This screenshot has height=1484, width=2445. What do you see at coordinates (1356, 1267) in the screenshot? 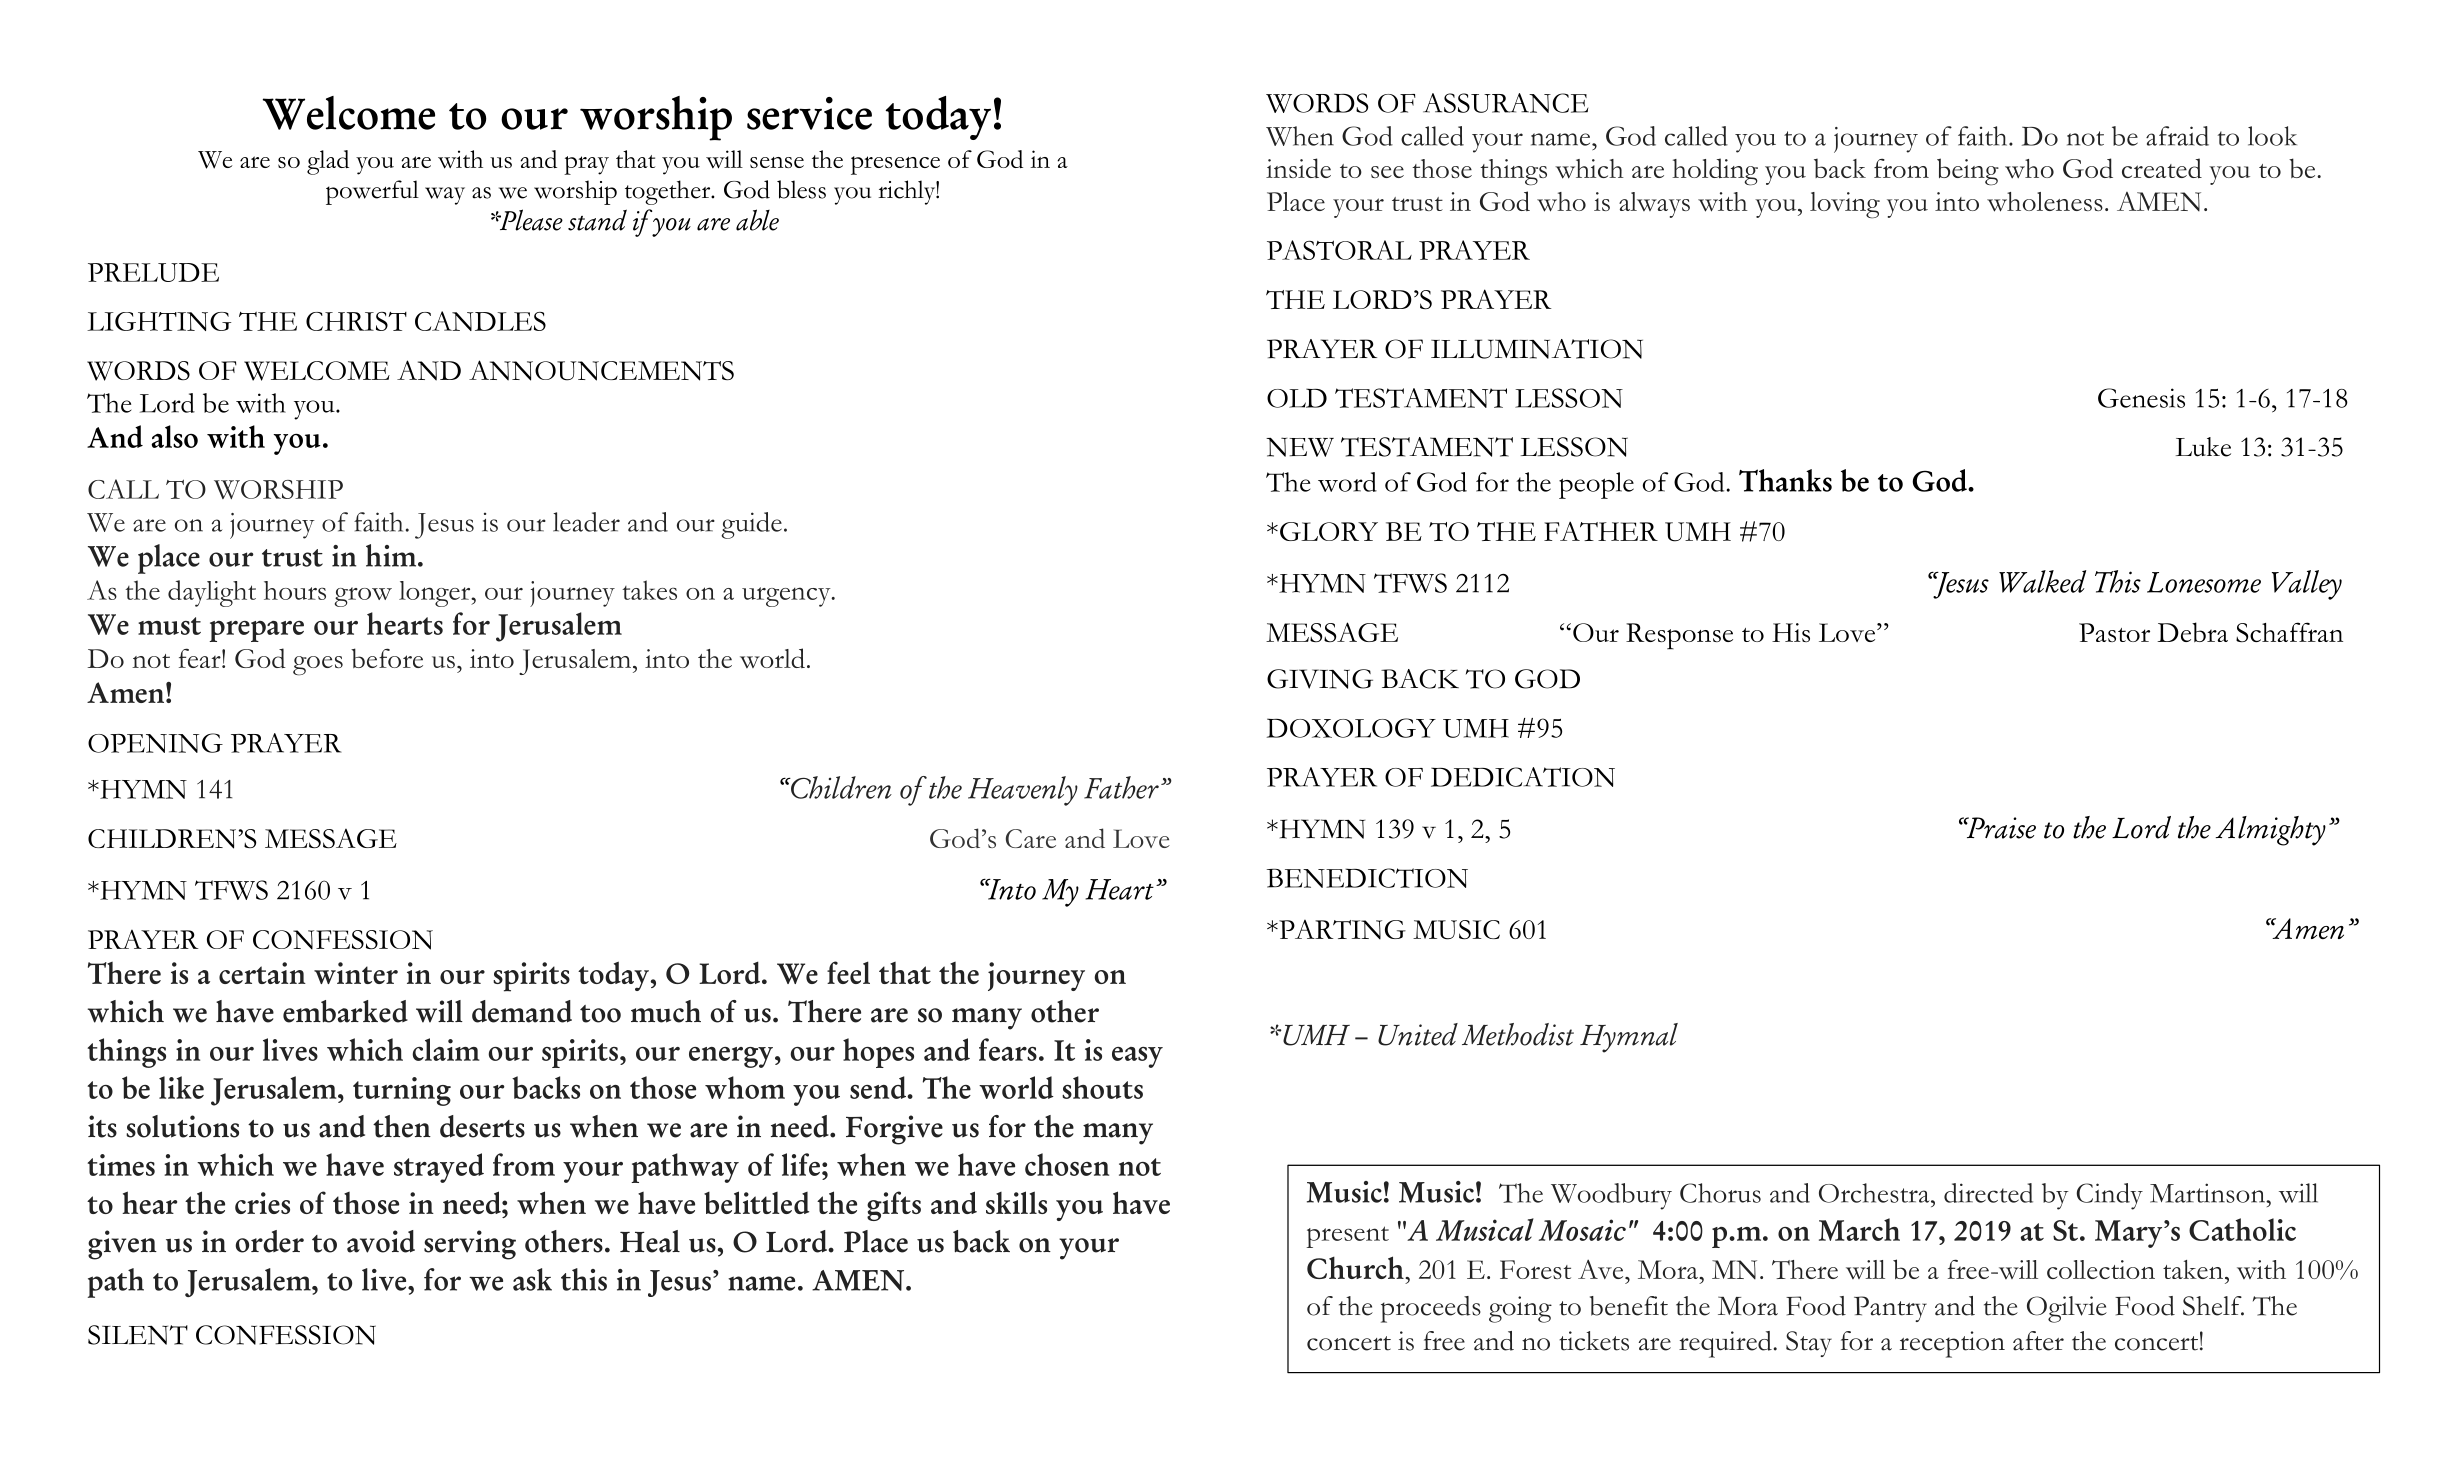
I see `Church` at bounding box center [1356, 1267].
